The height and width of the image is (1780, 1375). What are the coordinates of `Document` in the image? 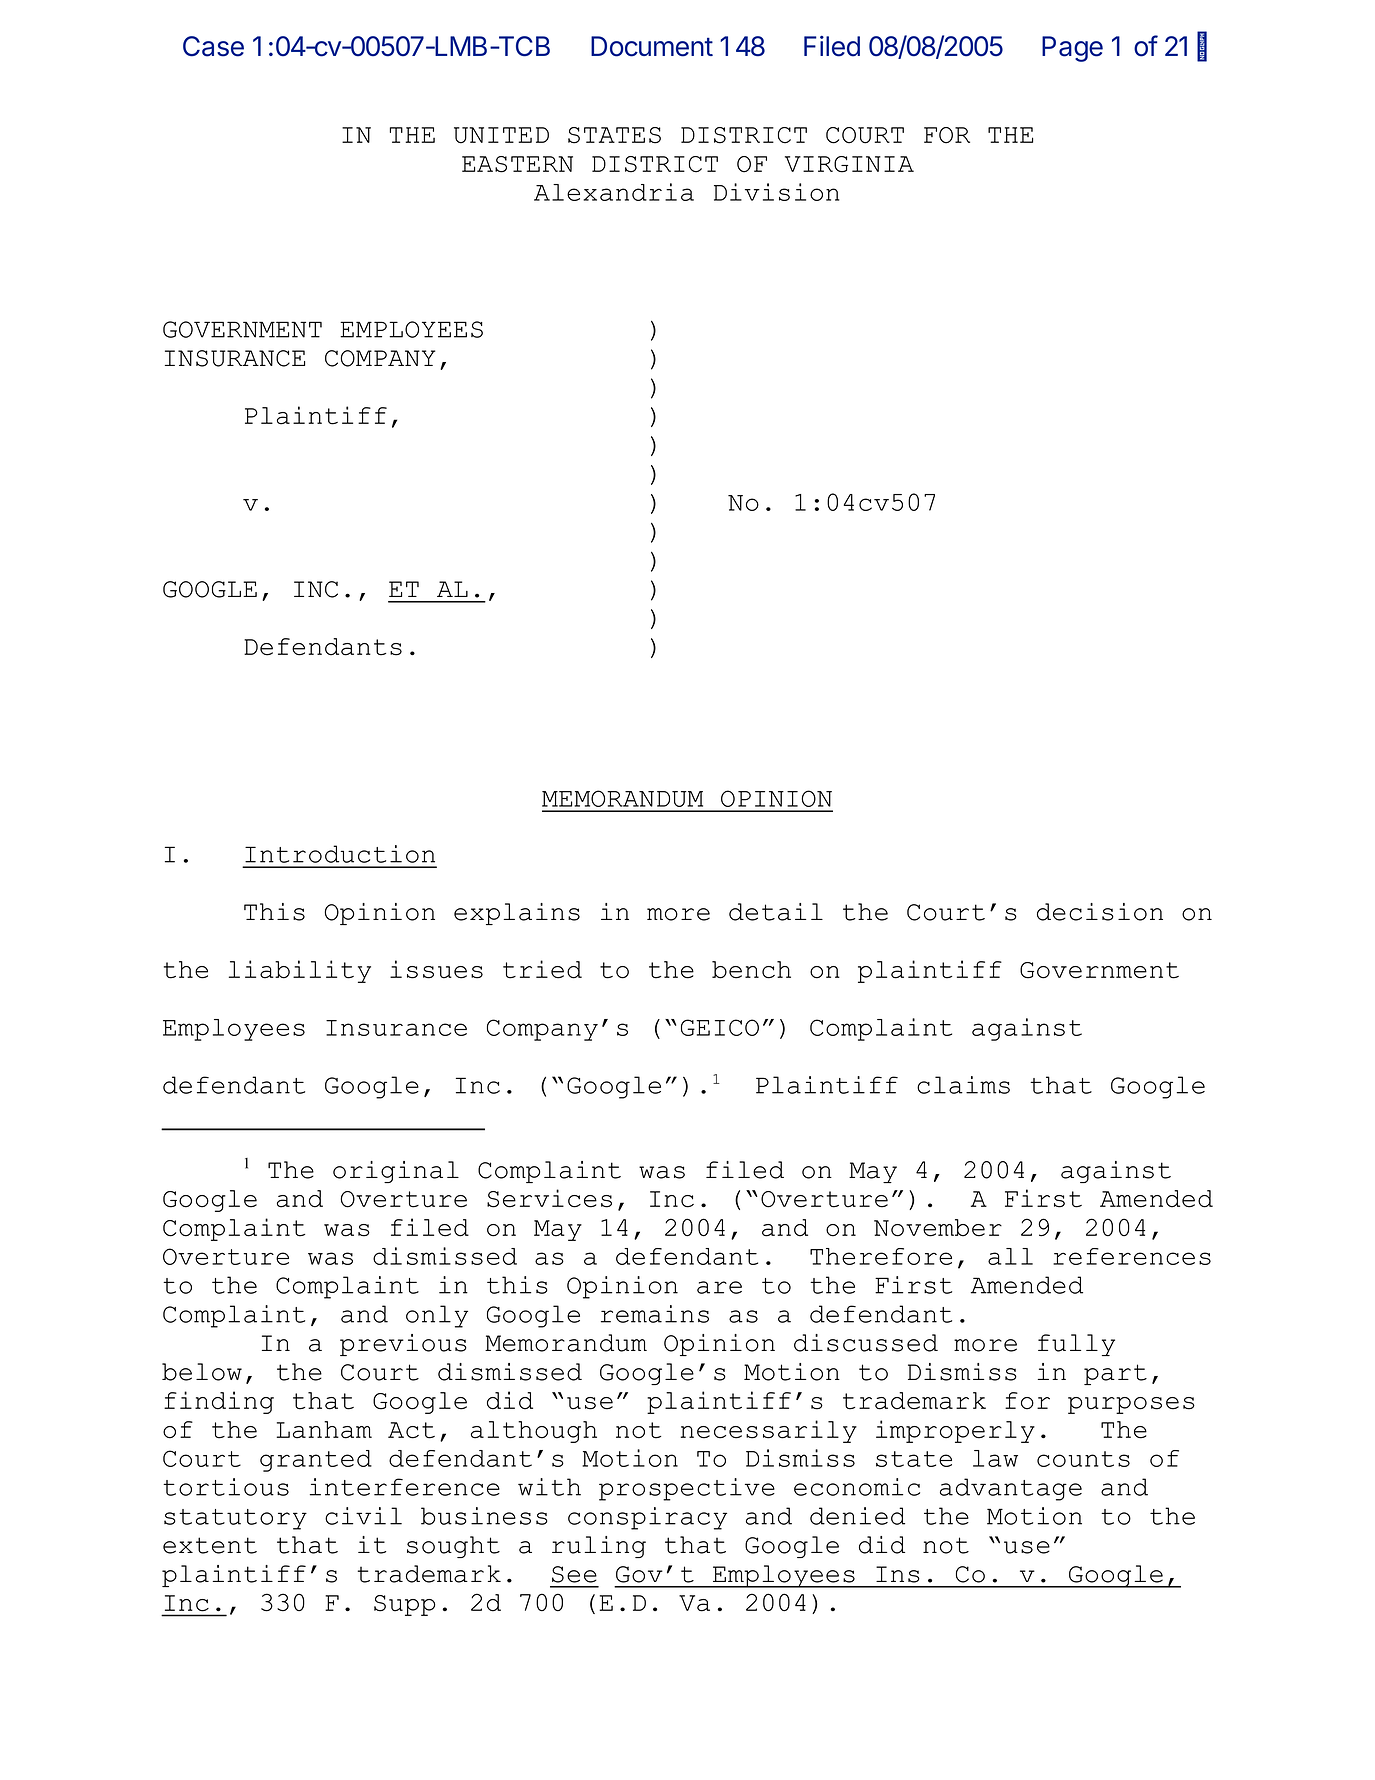 It's located at (652, 46).
